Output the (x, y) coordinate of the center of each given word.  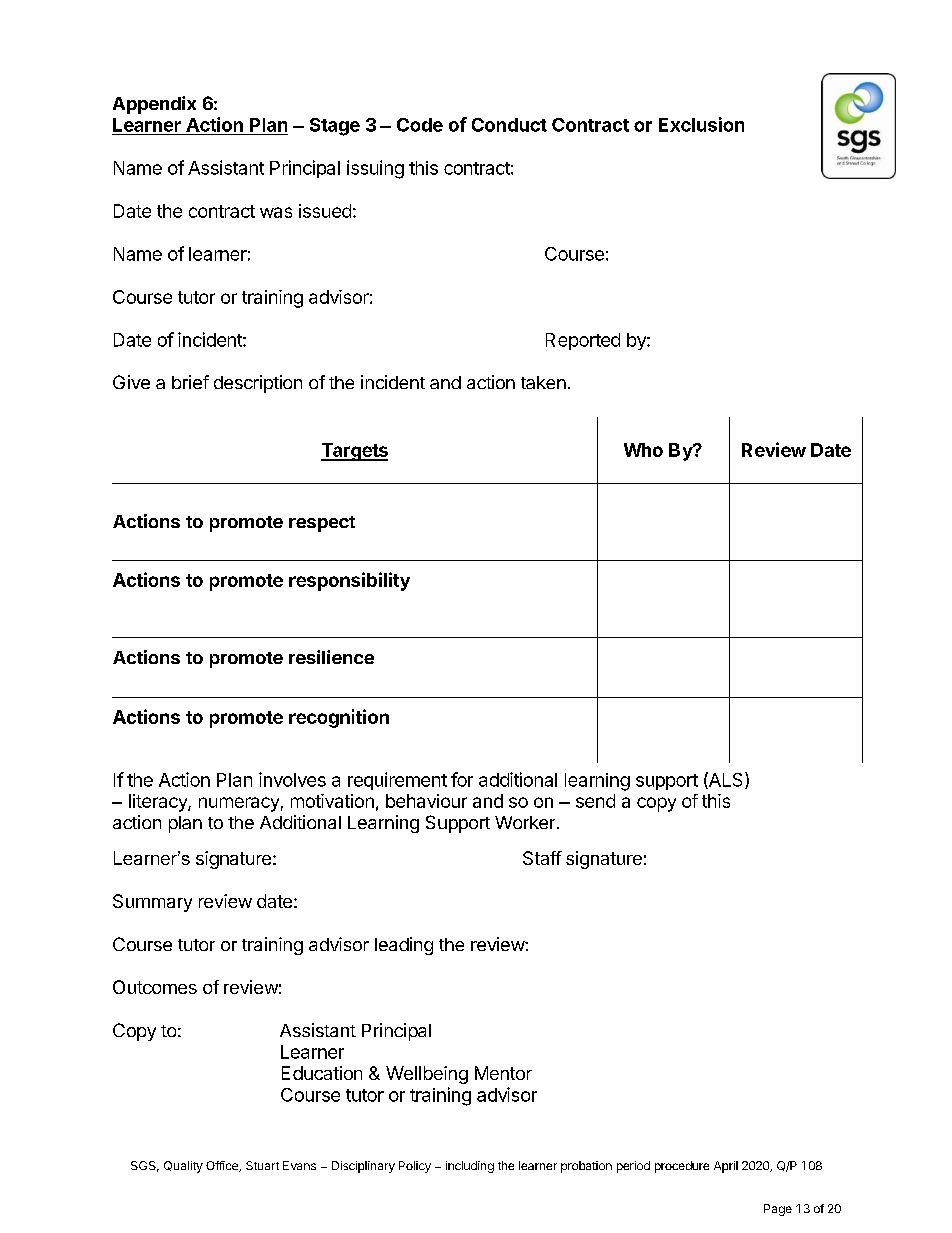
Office (223, 1166)
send (595, 801)
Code (420, 125)
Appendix (154, 105)
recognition (339, 718)
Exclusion (701, 124)
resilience (331, 657)
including (470, 1167)
